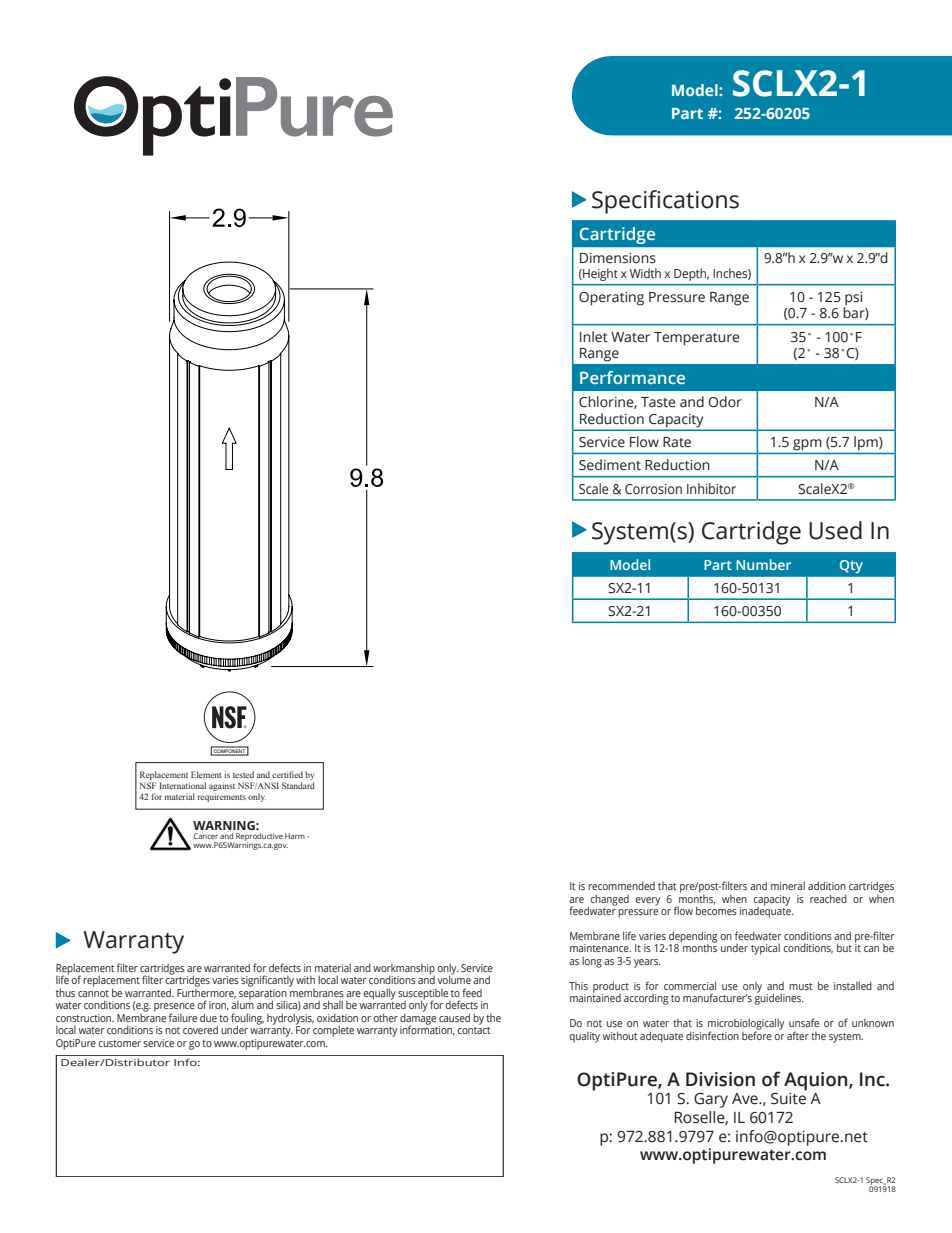 This screenshot has height=1233, width=952. I want to click on Standard, so click(298, 785).
